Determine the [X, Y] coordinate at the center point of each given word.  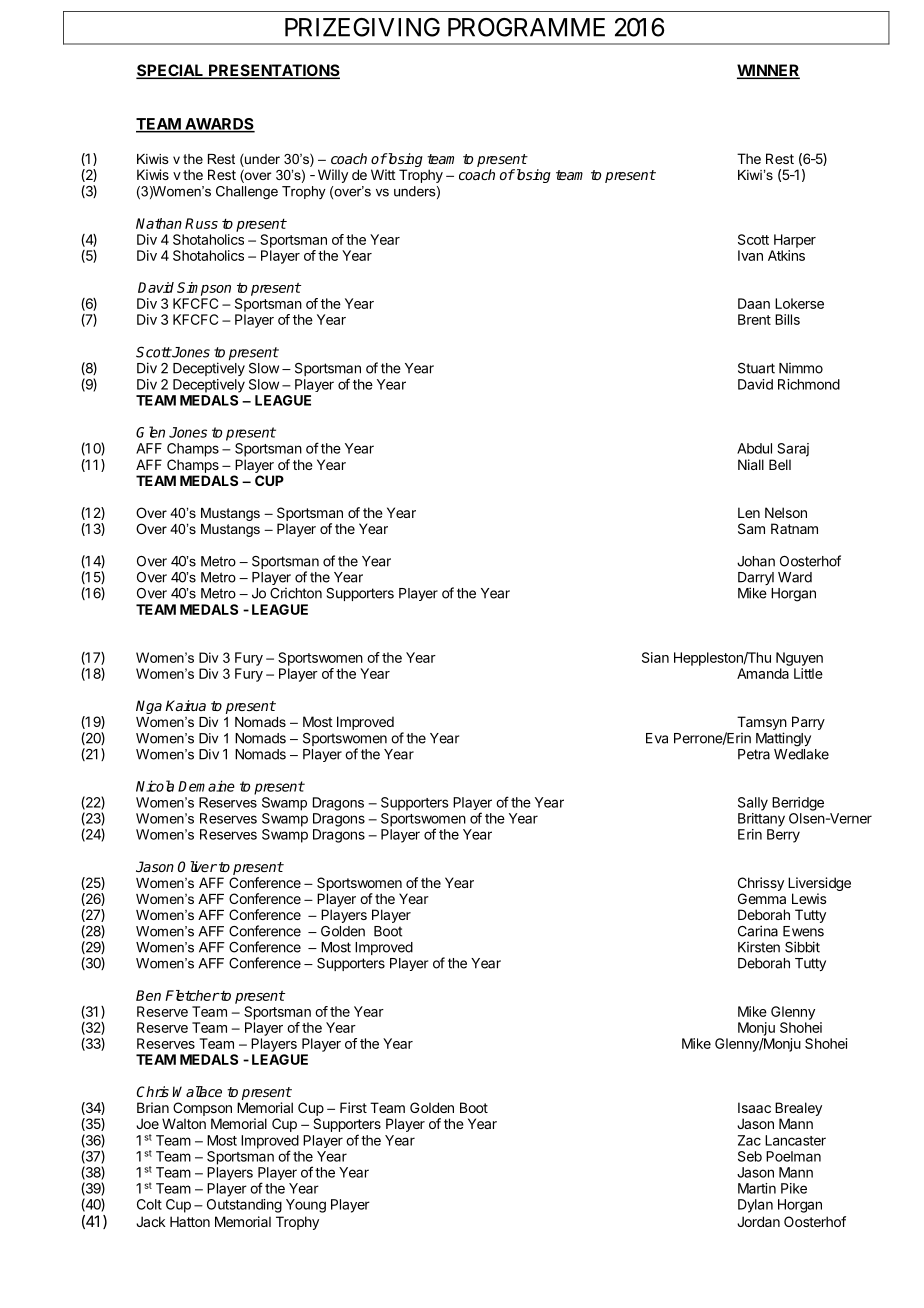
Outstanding [244, 1206]
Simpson [204, 289]
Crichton [296, 593]
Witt [383, 174]
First [353, 1107]
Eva [657, 738]
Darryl [756, 580]
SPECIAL [171, 71]
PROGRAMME [526, 27]
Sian [655, 657]
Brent [754, 319]
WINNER [768, 71]
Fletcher [192, 995]
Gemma [762, 898]
